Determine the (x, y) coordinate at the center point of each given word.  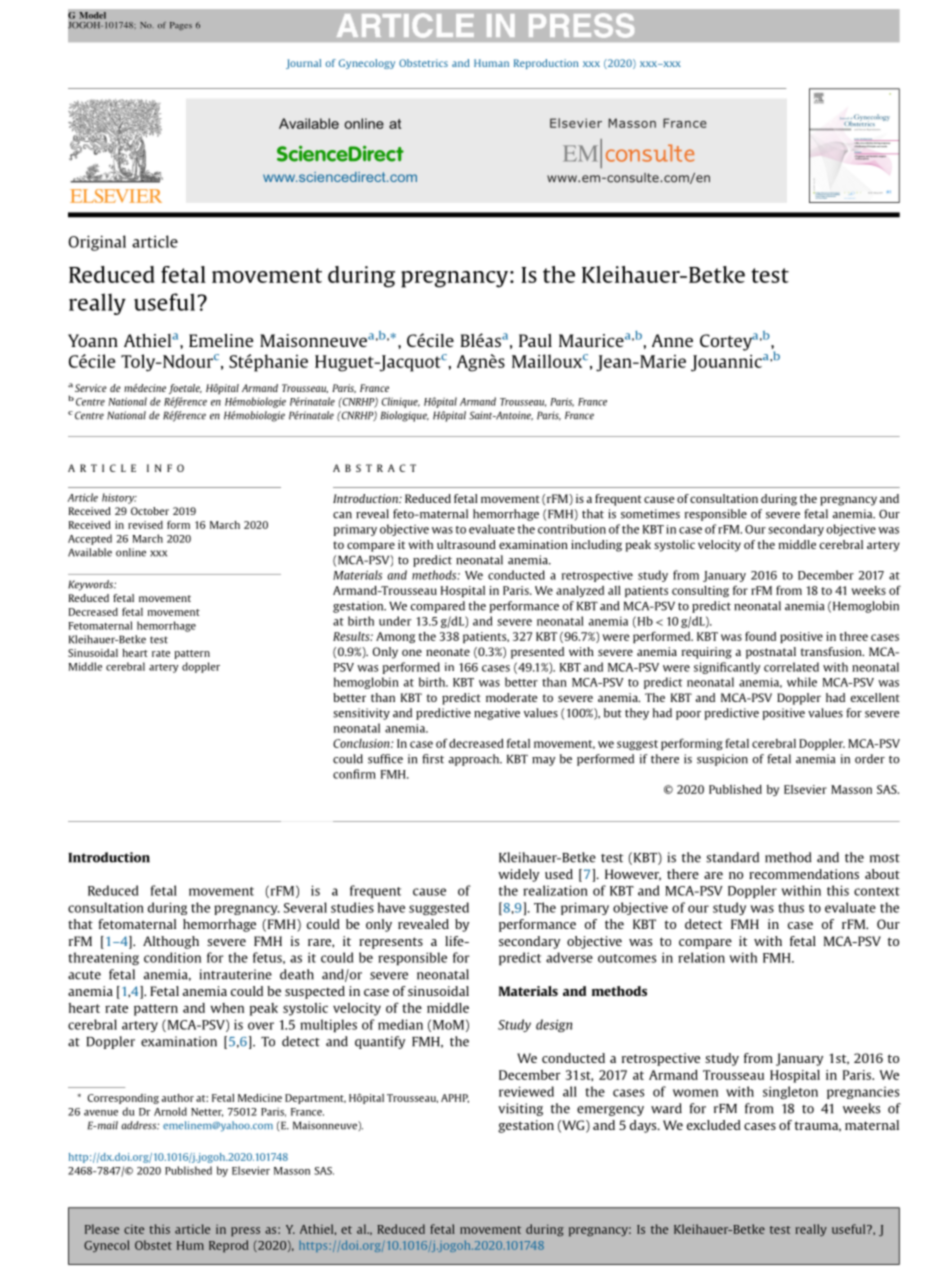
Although (171, 942)
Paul (535, 340)
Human (491, 63)
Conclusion (362, 743)
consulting (700, 591)
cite (134, 1229)
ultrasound (466, 544)
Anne (672, 340)
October (150, 511)
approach (475, 760)
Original (97, 243)
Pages (181, 26)
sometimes (650, 514)
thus (791, 907)
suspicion (722, 760)
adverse (569, 957)
